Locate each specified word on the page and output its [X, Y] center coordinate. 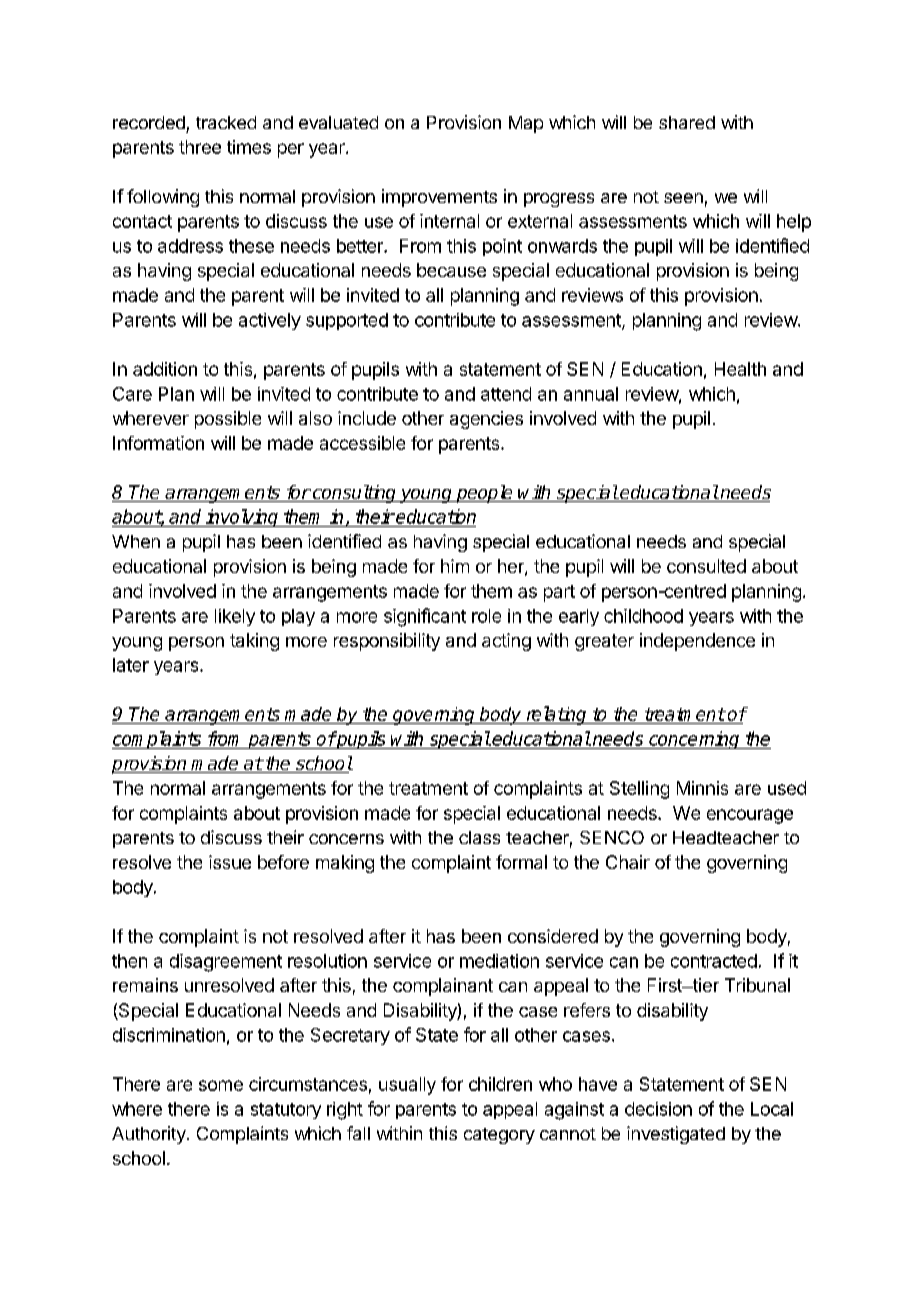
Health [740, 369]
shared [687, 122]
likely [235, 617]
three [200, 147]
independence [697, 642]
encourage [750, 816]
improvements [439, 198]
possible [228, 420]
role [486, 616]
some [221, 1085]
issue [230, 862]
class [479, 837]
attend [506, 394]
